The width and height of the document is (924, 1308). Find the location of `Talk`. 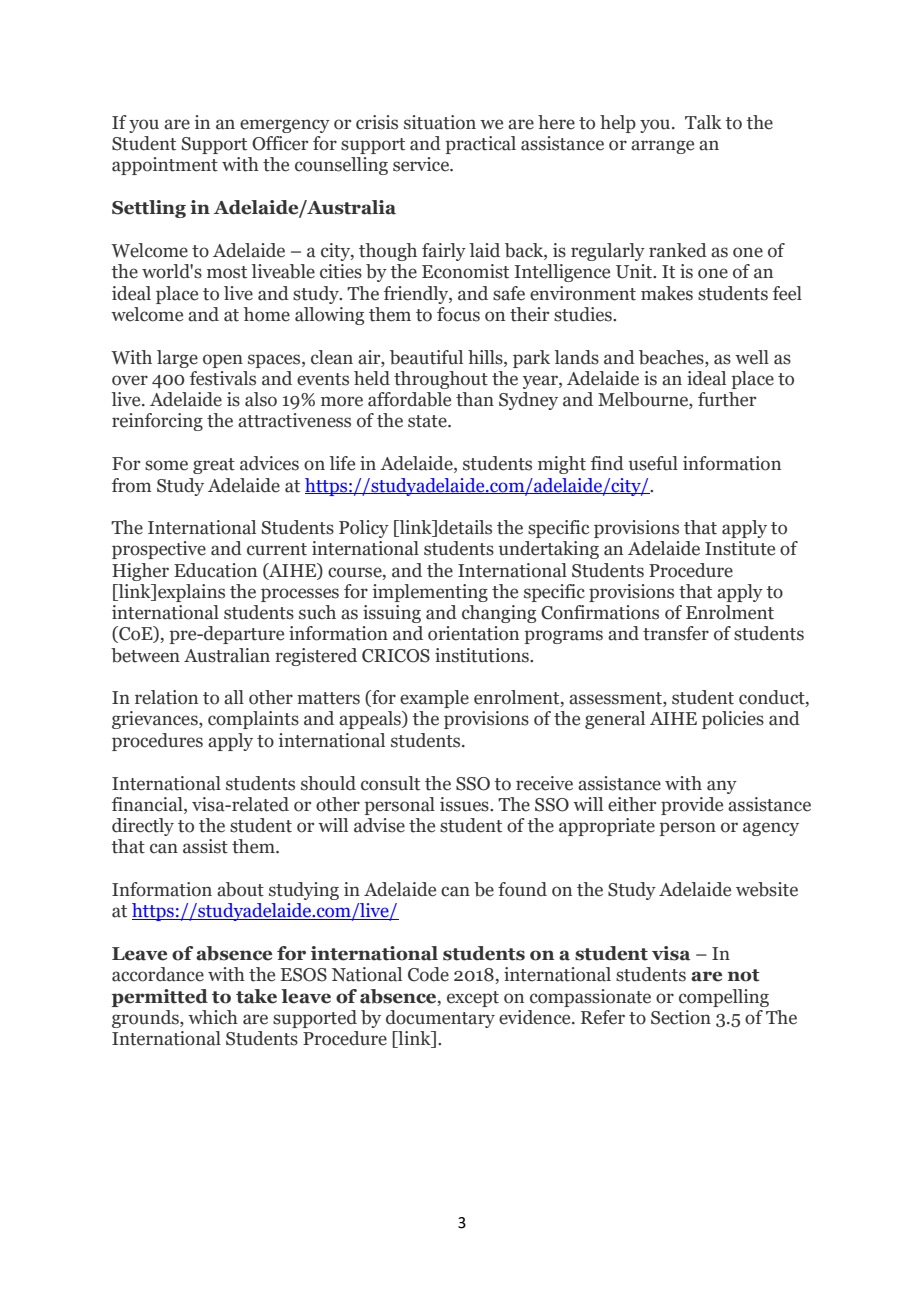

Talk is located at coordinates (703, 122).
